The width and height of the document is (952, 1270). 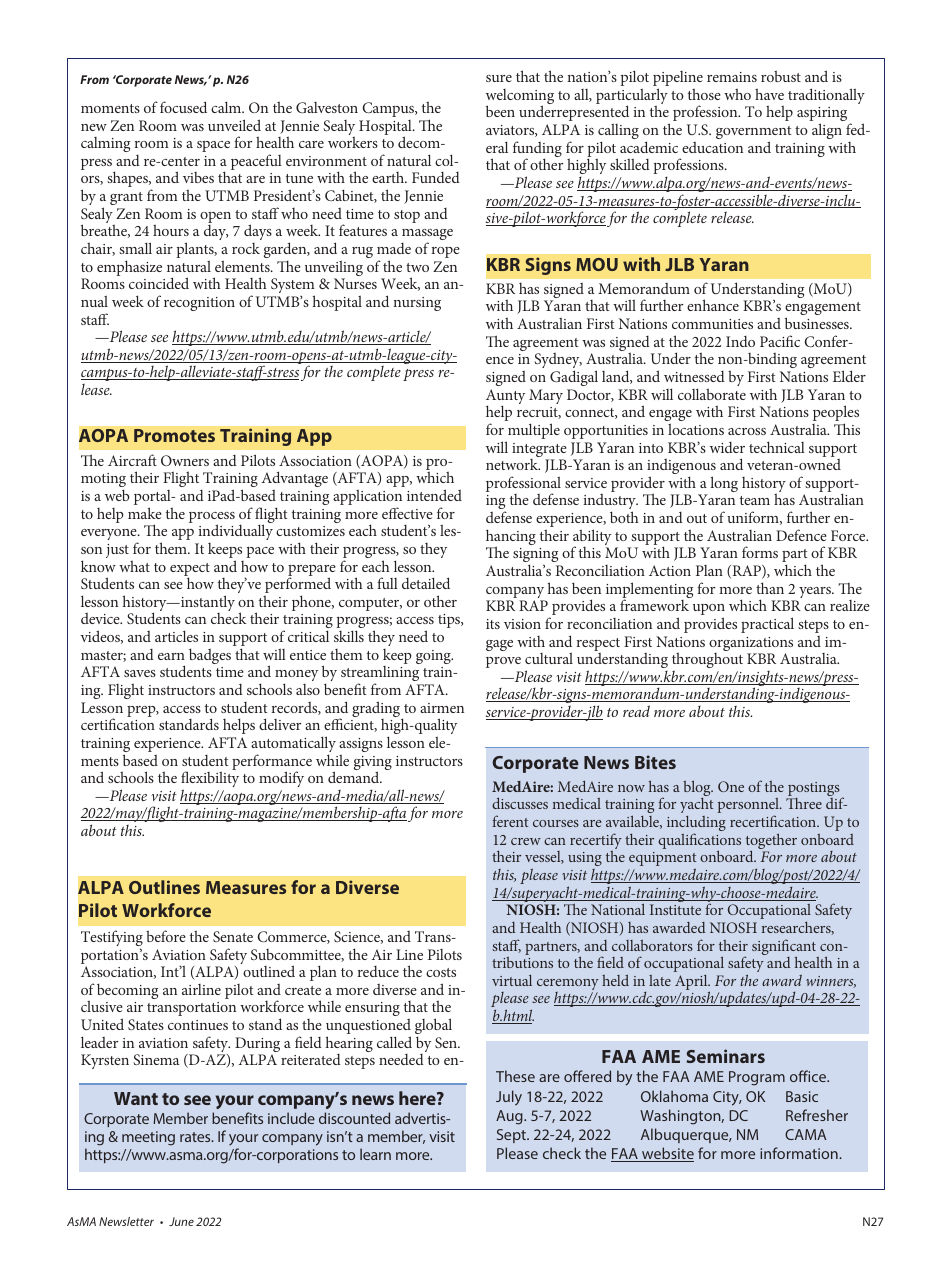 What do you see at coordinates (185, 460) in the document?
I see `Owners` at bounding box center [185, 460].
